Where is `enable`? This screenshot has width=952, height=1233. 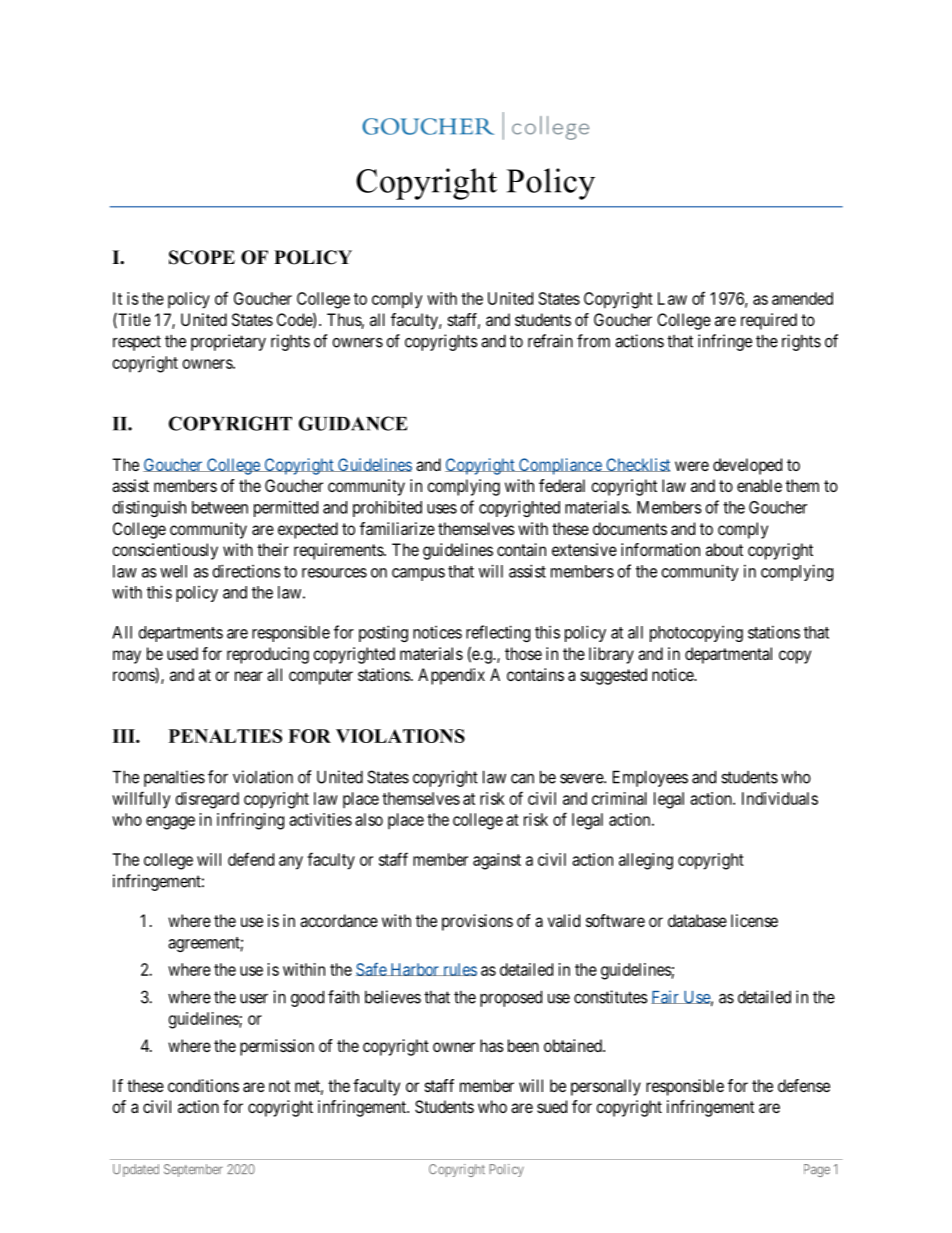
enable is located at coordinates (759, 485).
